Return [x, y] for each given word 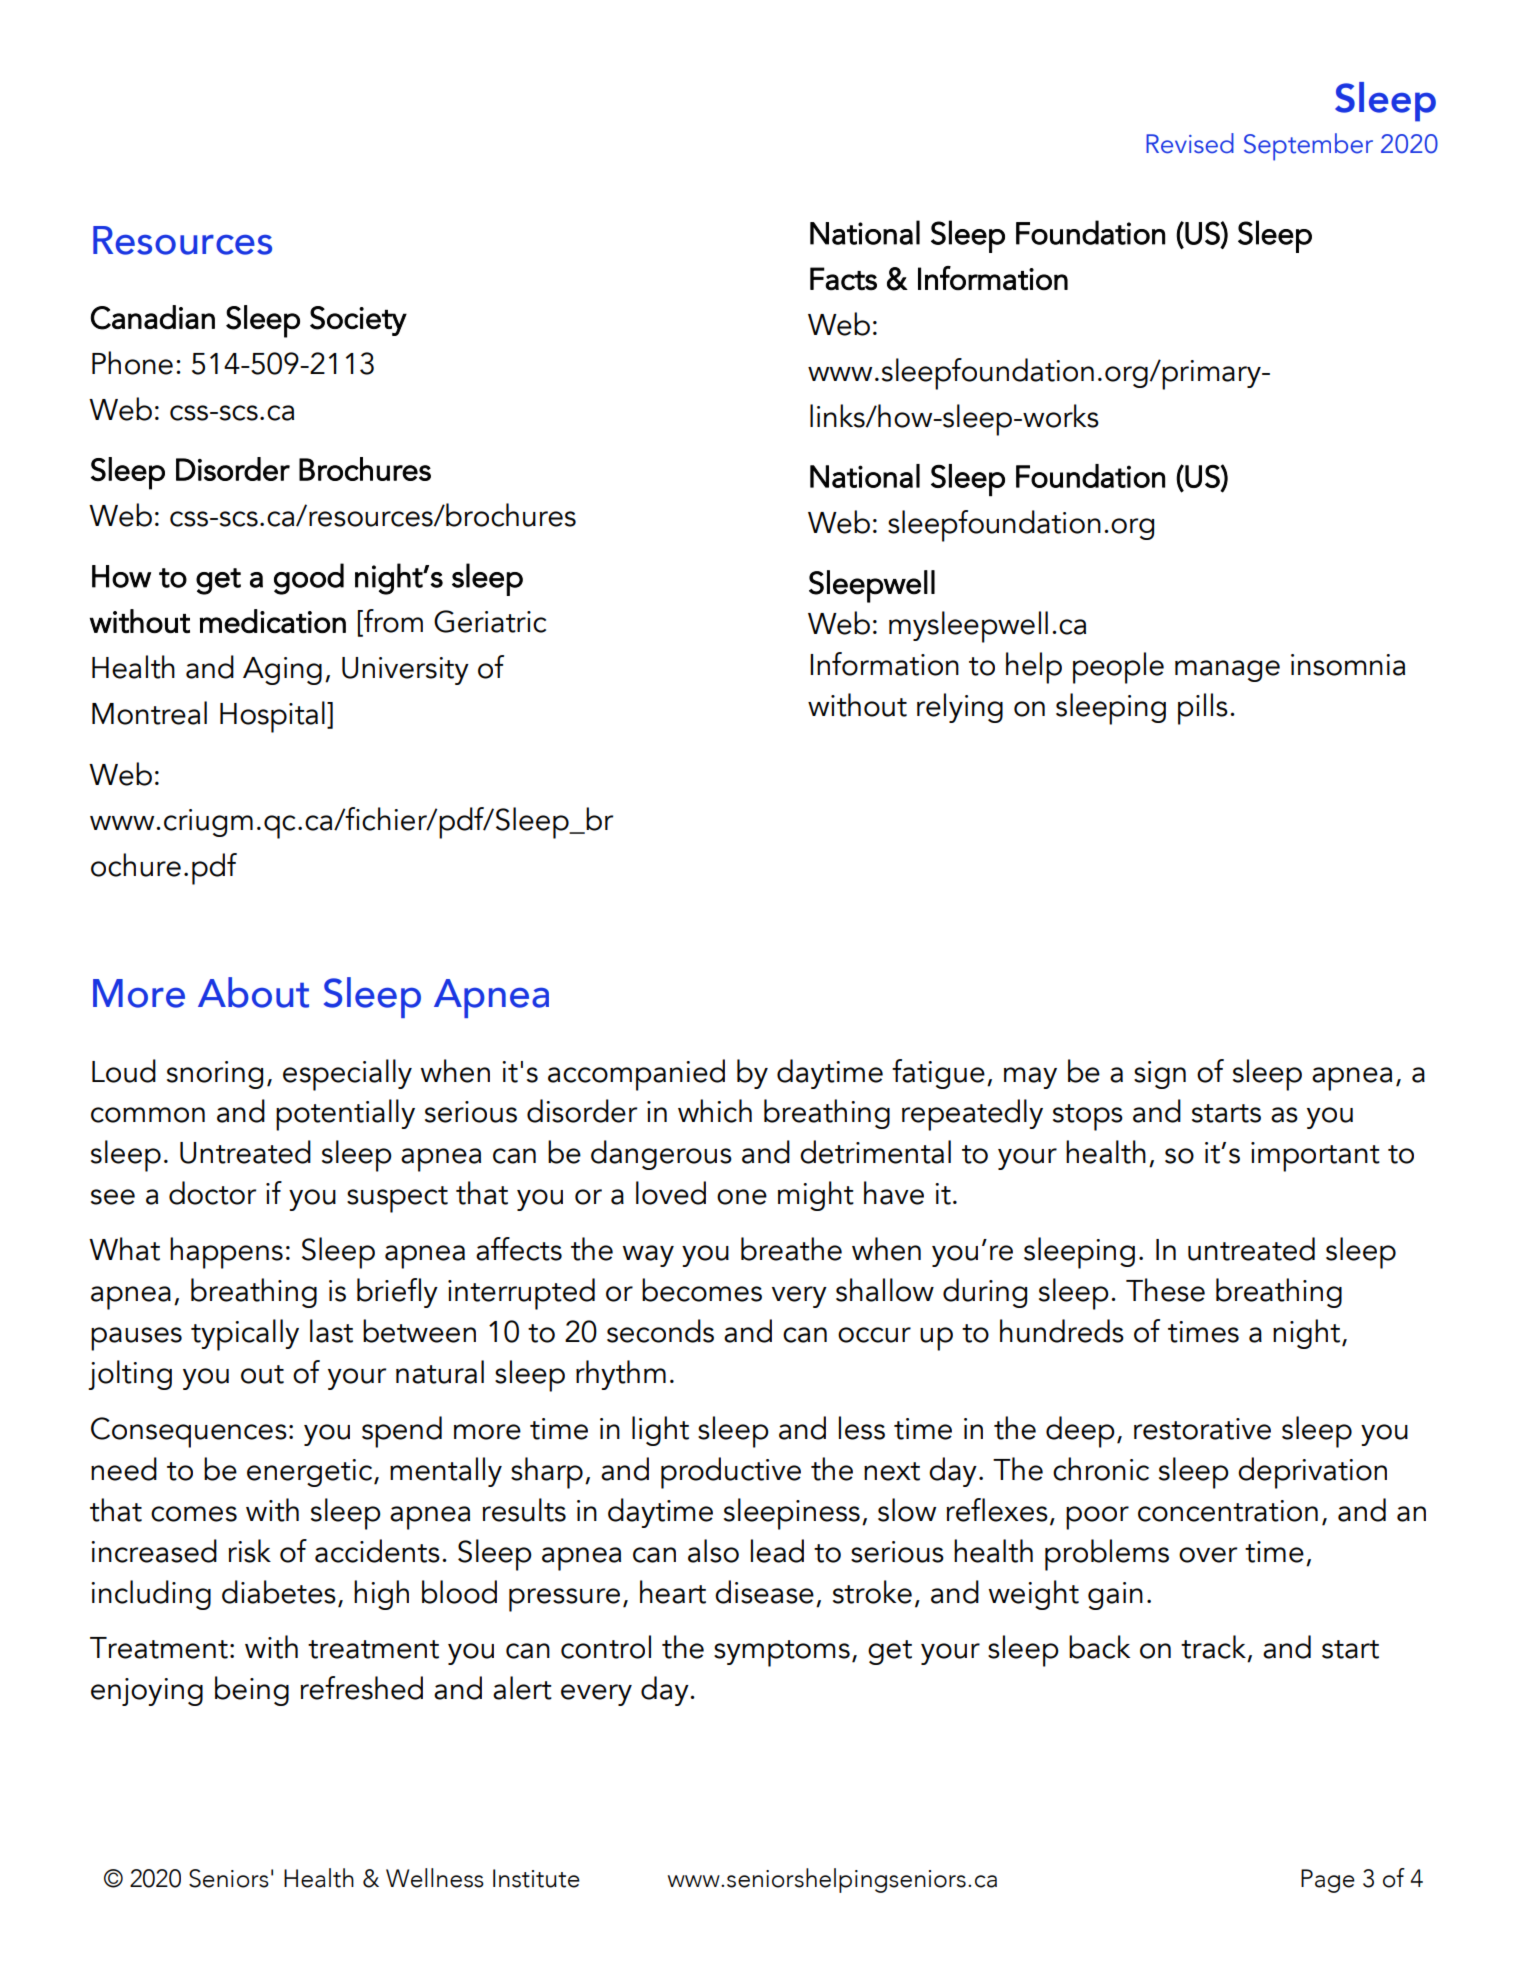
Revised [1190, 143]
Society [358, 321]
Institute [536, 1878]
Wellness [435, 1878]
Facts [843, 279]
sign [1160, 1075]
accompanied [636, 1075]
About [253, 992]
